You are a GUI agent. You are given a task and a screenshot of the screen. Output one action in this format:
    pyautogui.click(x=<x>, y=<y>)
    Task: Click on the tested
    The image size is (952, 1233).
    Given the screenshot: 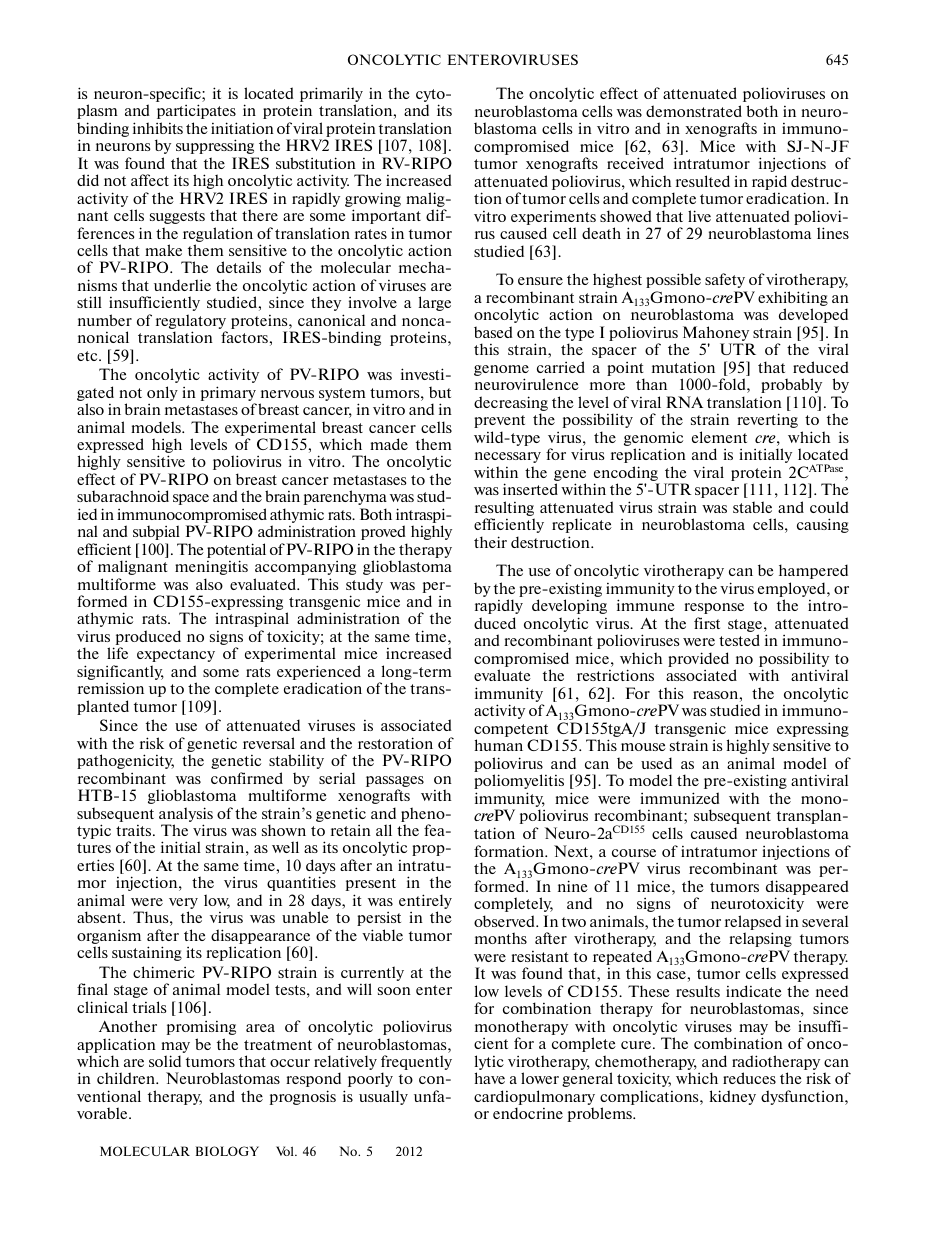 What is the action you would take?
    pyautogui.click(x=739, y=640)
